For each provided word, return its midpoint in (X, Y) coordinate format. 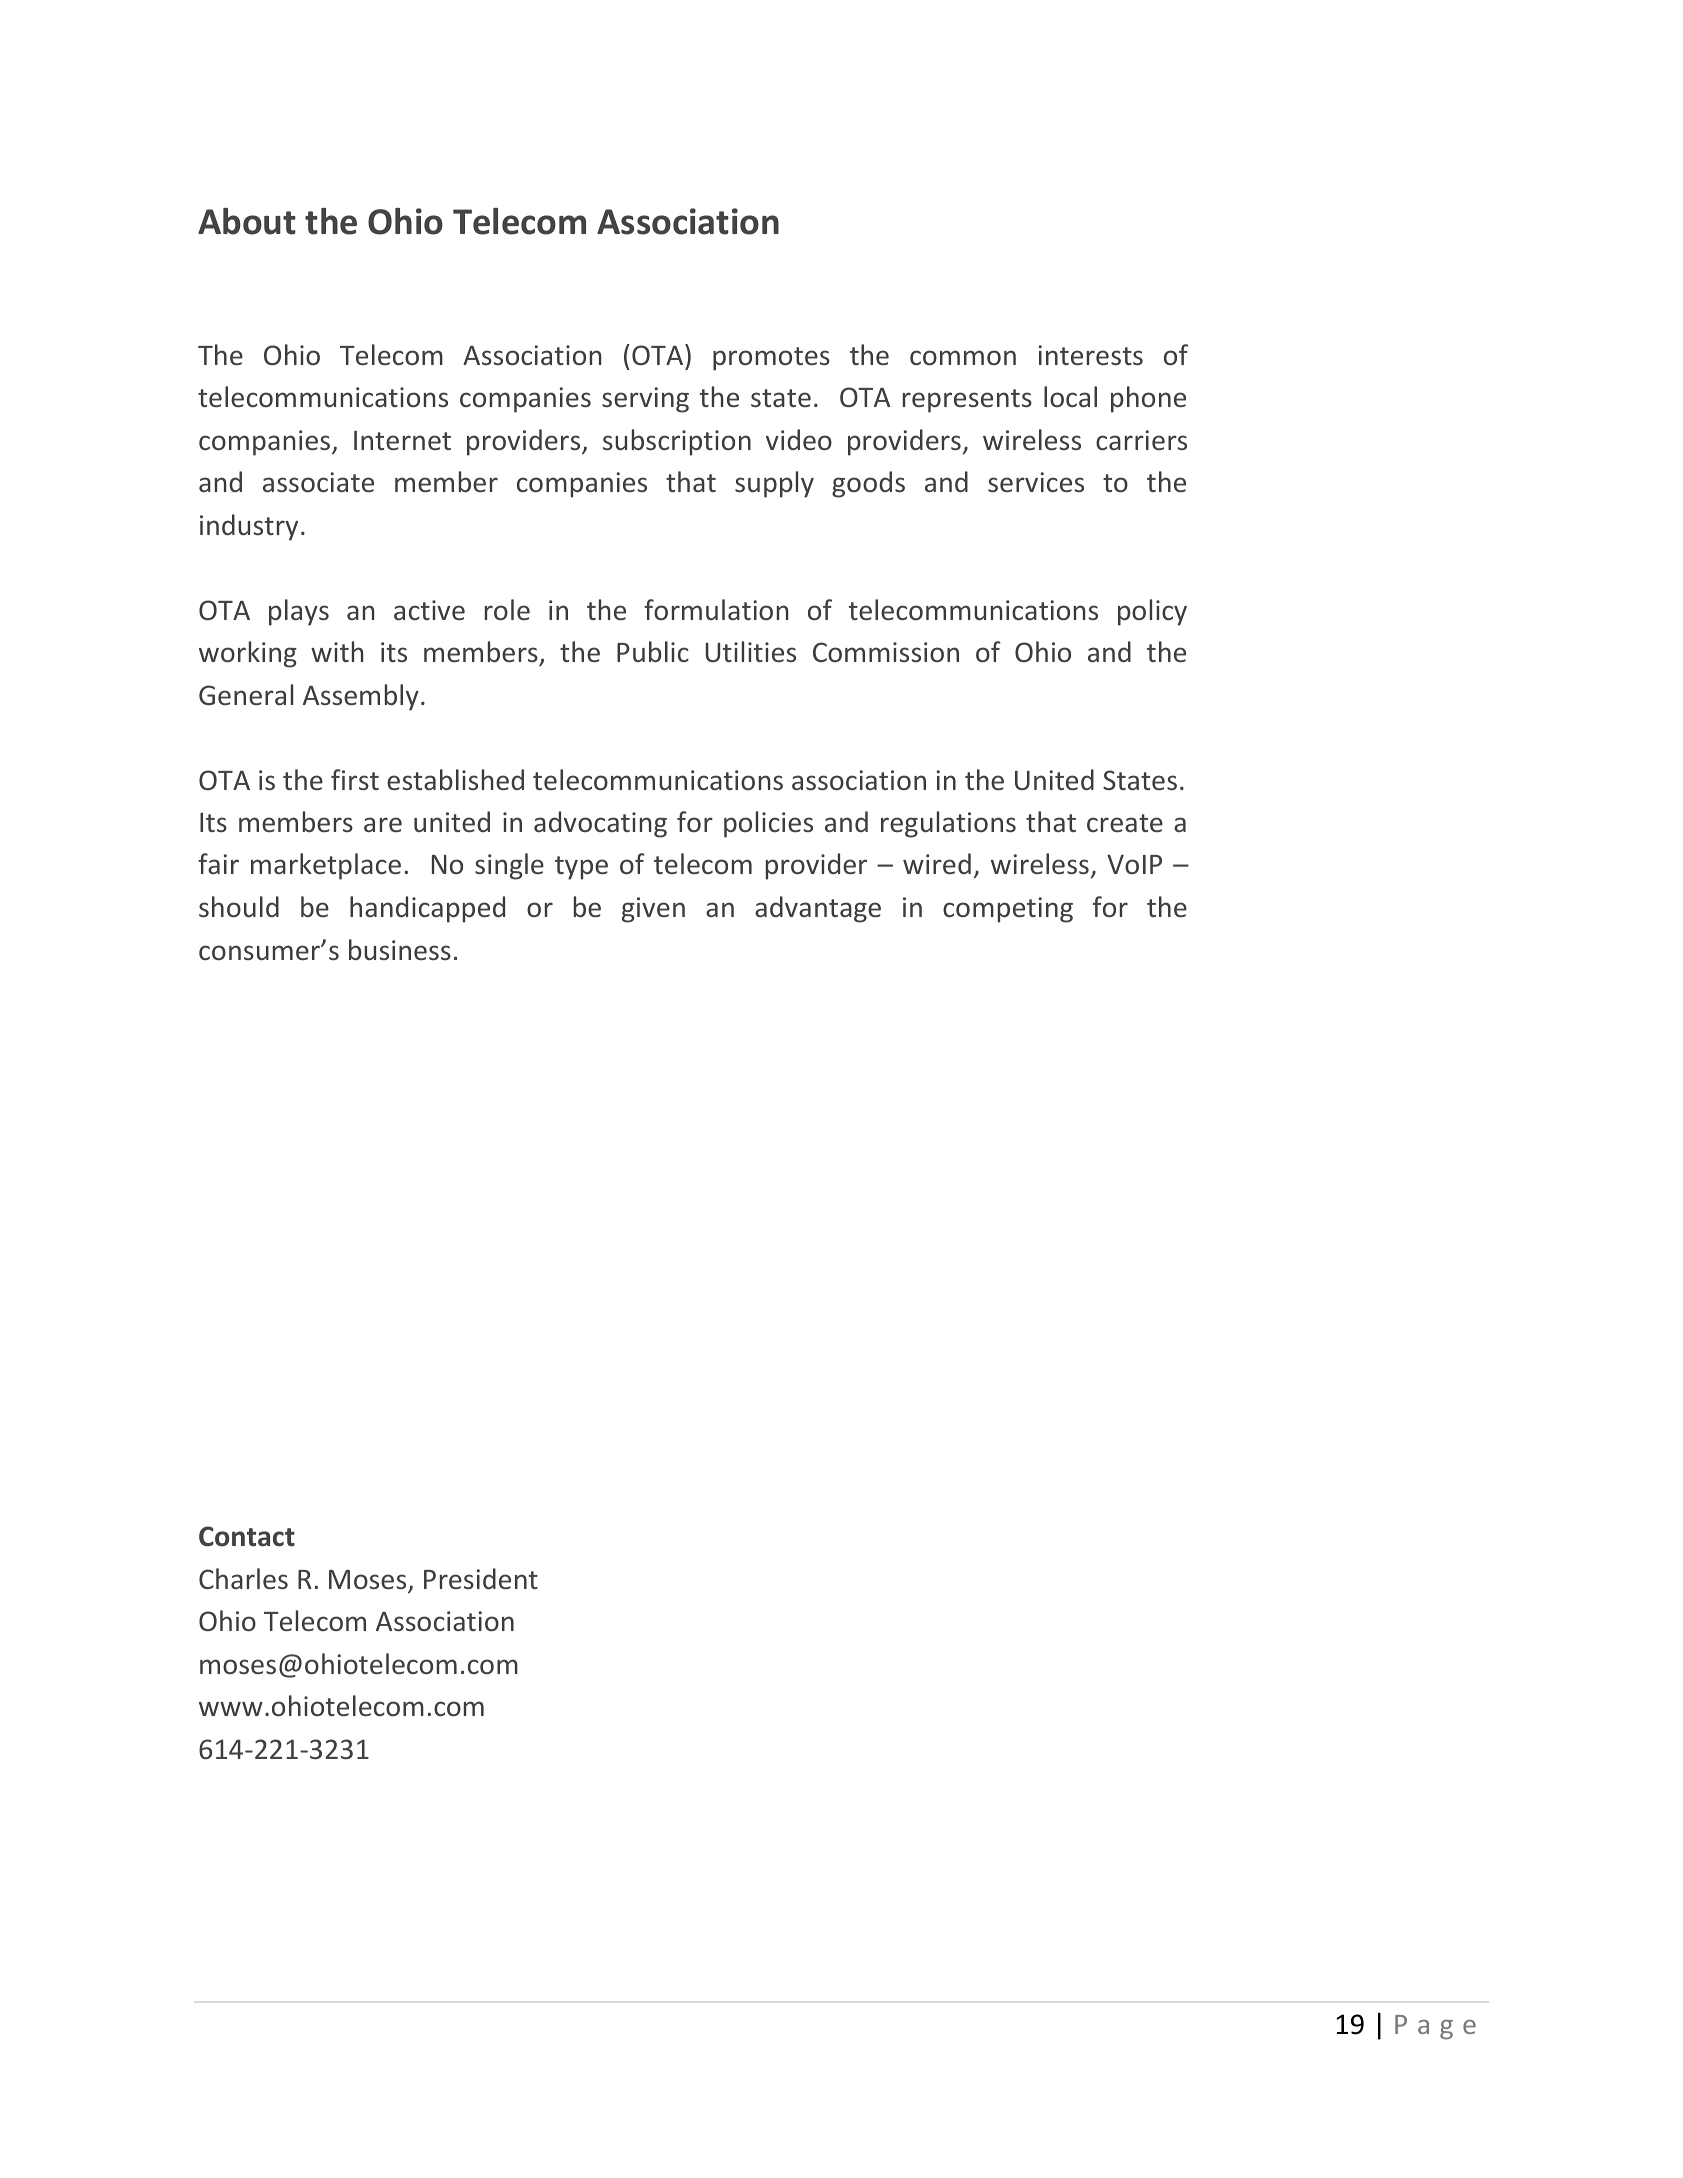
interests (1091, 355)
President (481, 1579)
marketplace (326, 866)
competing (1008, 910)
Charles (243, 1579)
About (247, 221)
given (653, 910)
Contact (247, 1536)
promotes (771, 359)
